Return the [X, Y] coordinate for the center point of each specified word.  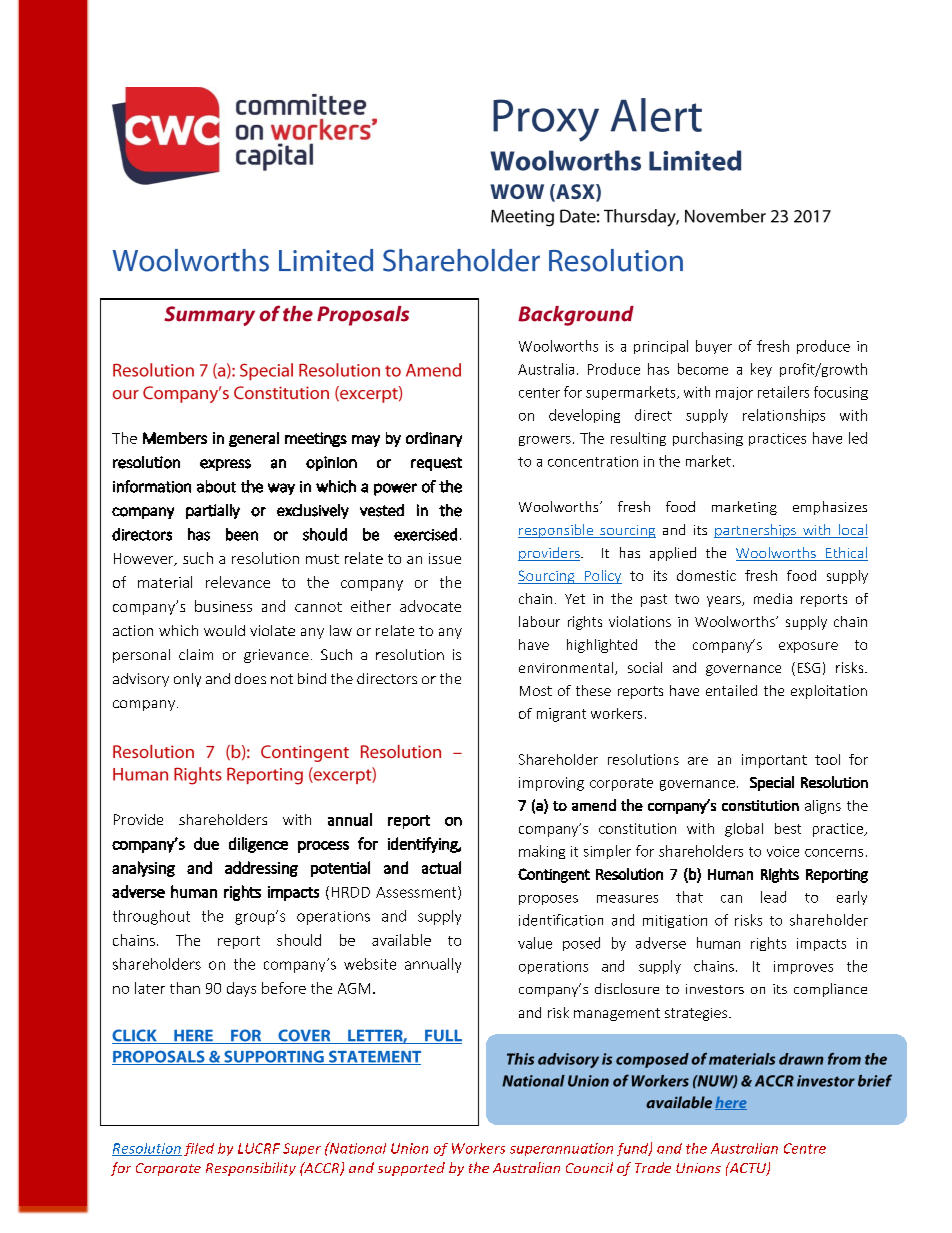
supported [411, 1169]
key [761, 370]
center [539, 393]
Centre [805, 1148]
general [254, 439]
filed [199, 1149]
